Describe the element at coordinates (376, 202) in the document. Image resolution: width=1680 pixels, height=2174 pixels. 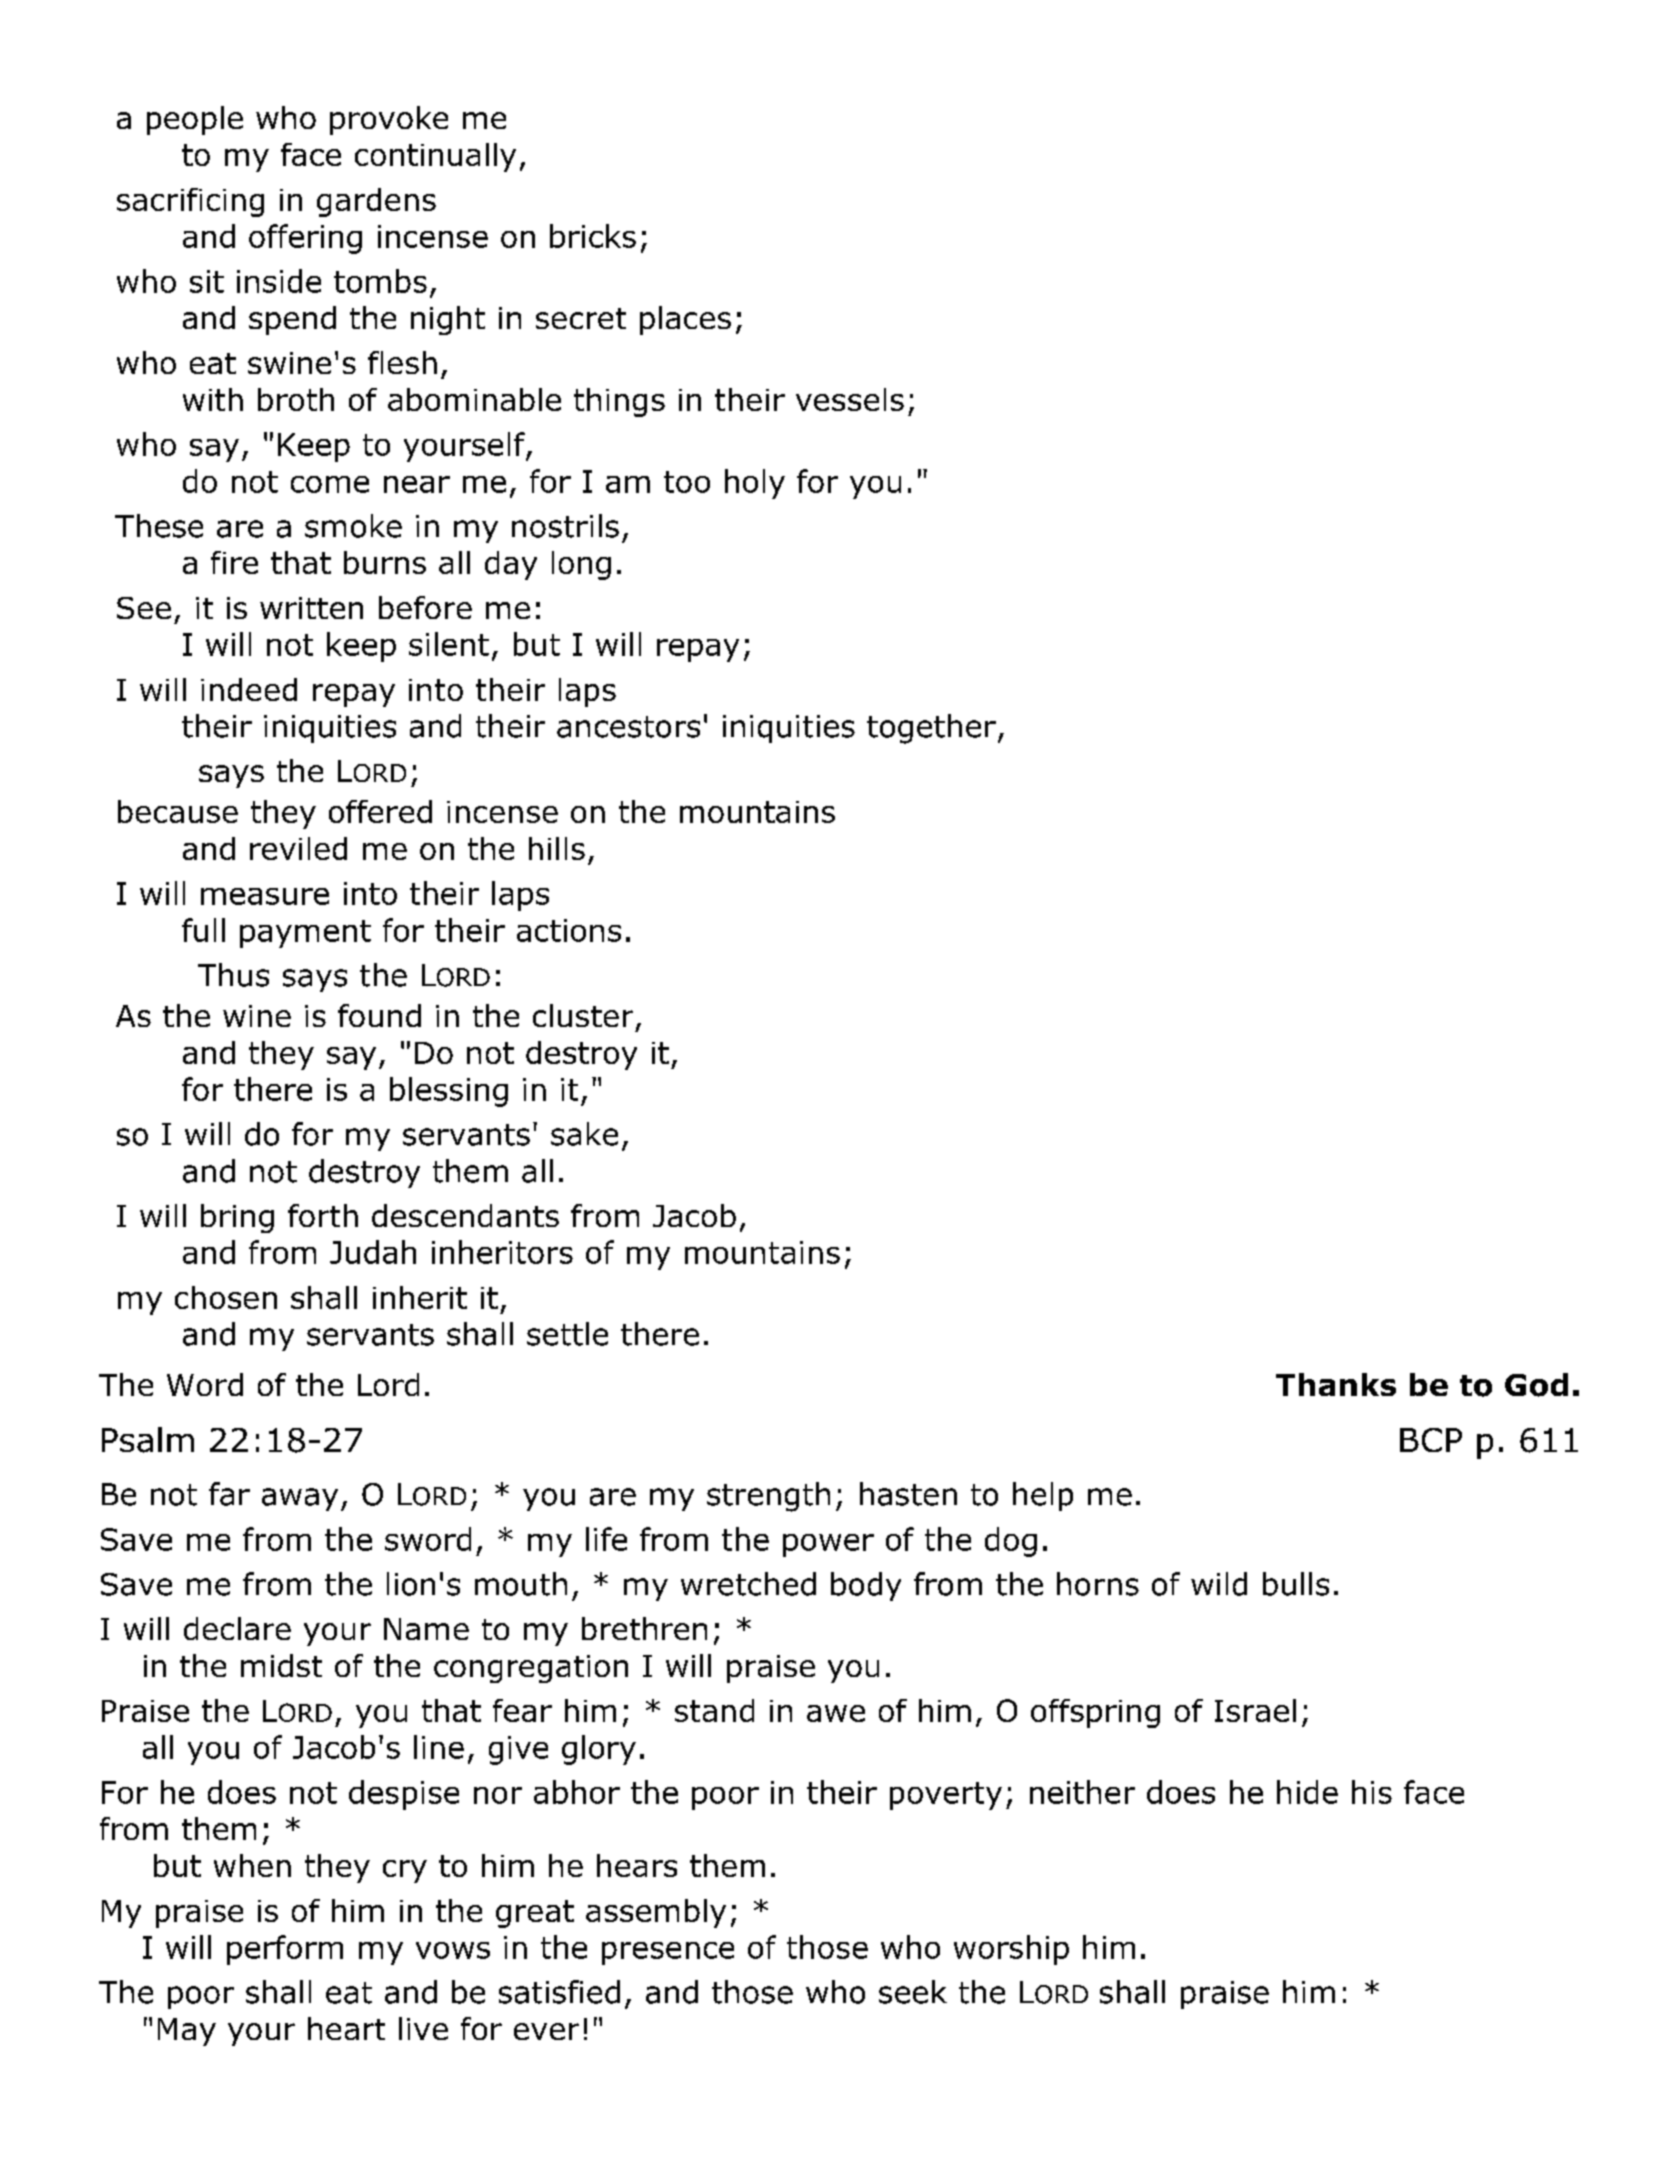
I see `gardens` at that location.
